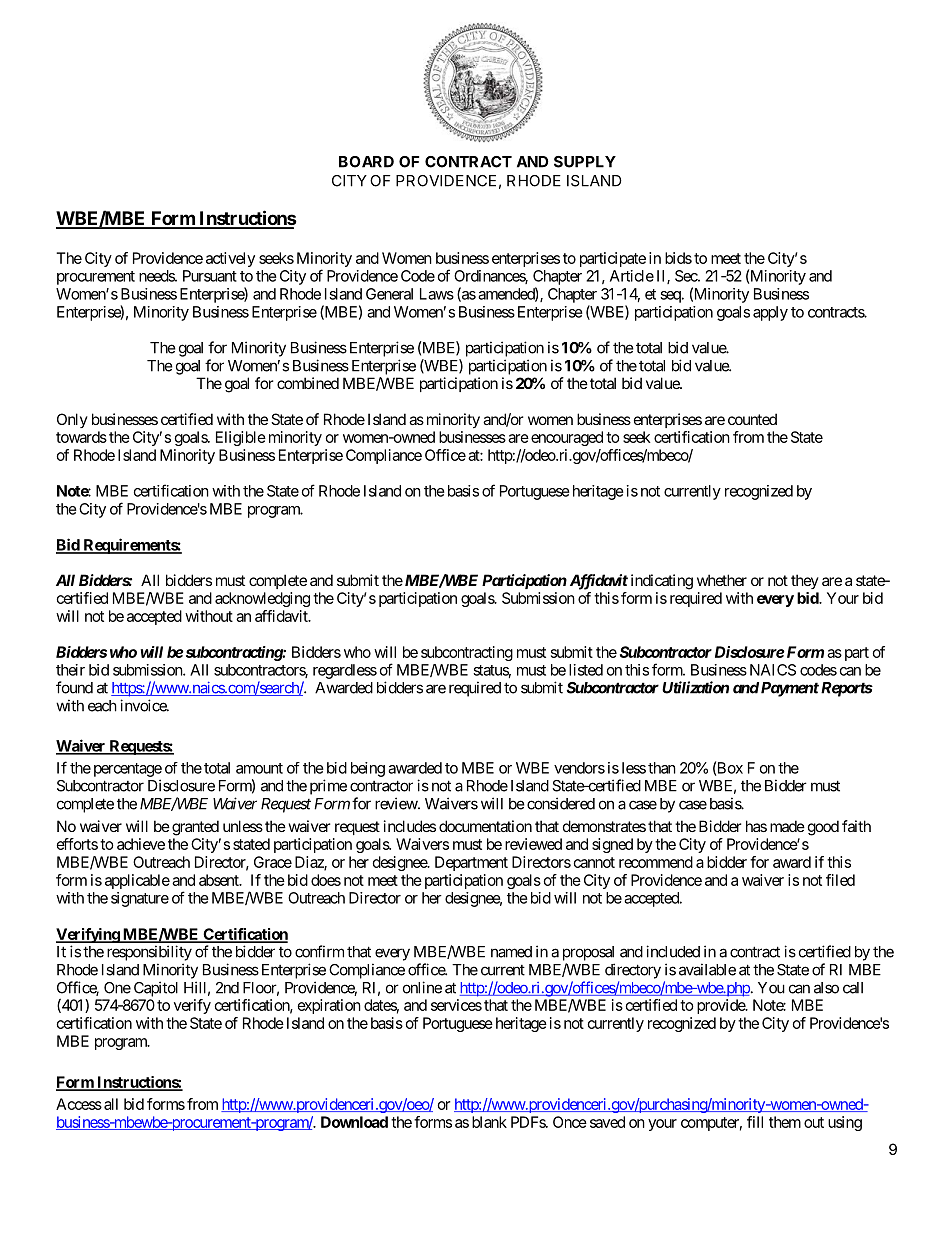  I want to click on documentation, so click(485, 826).
